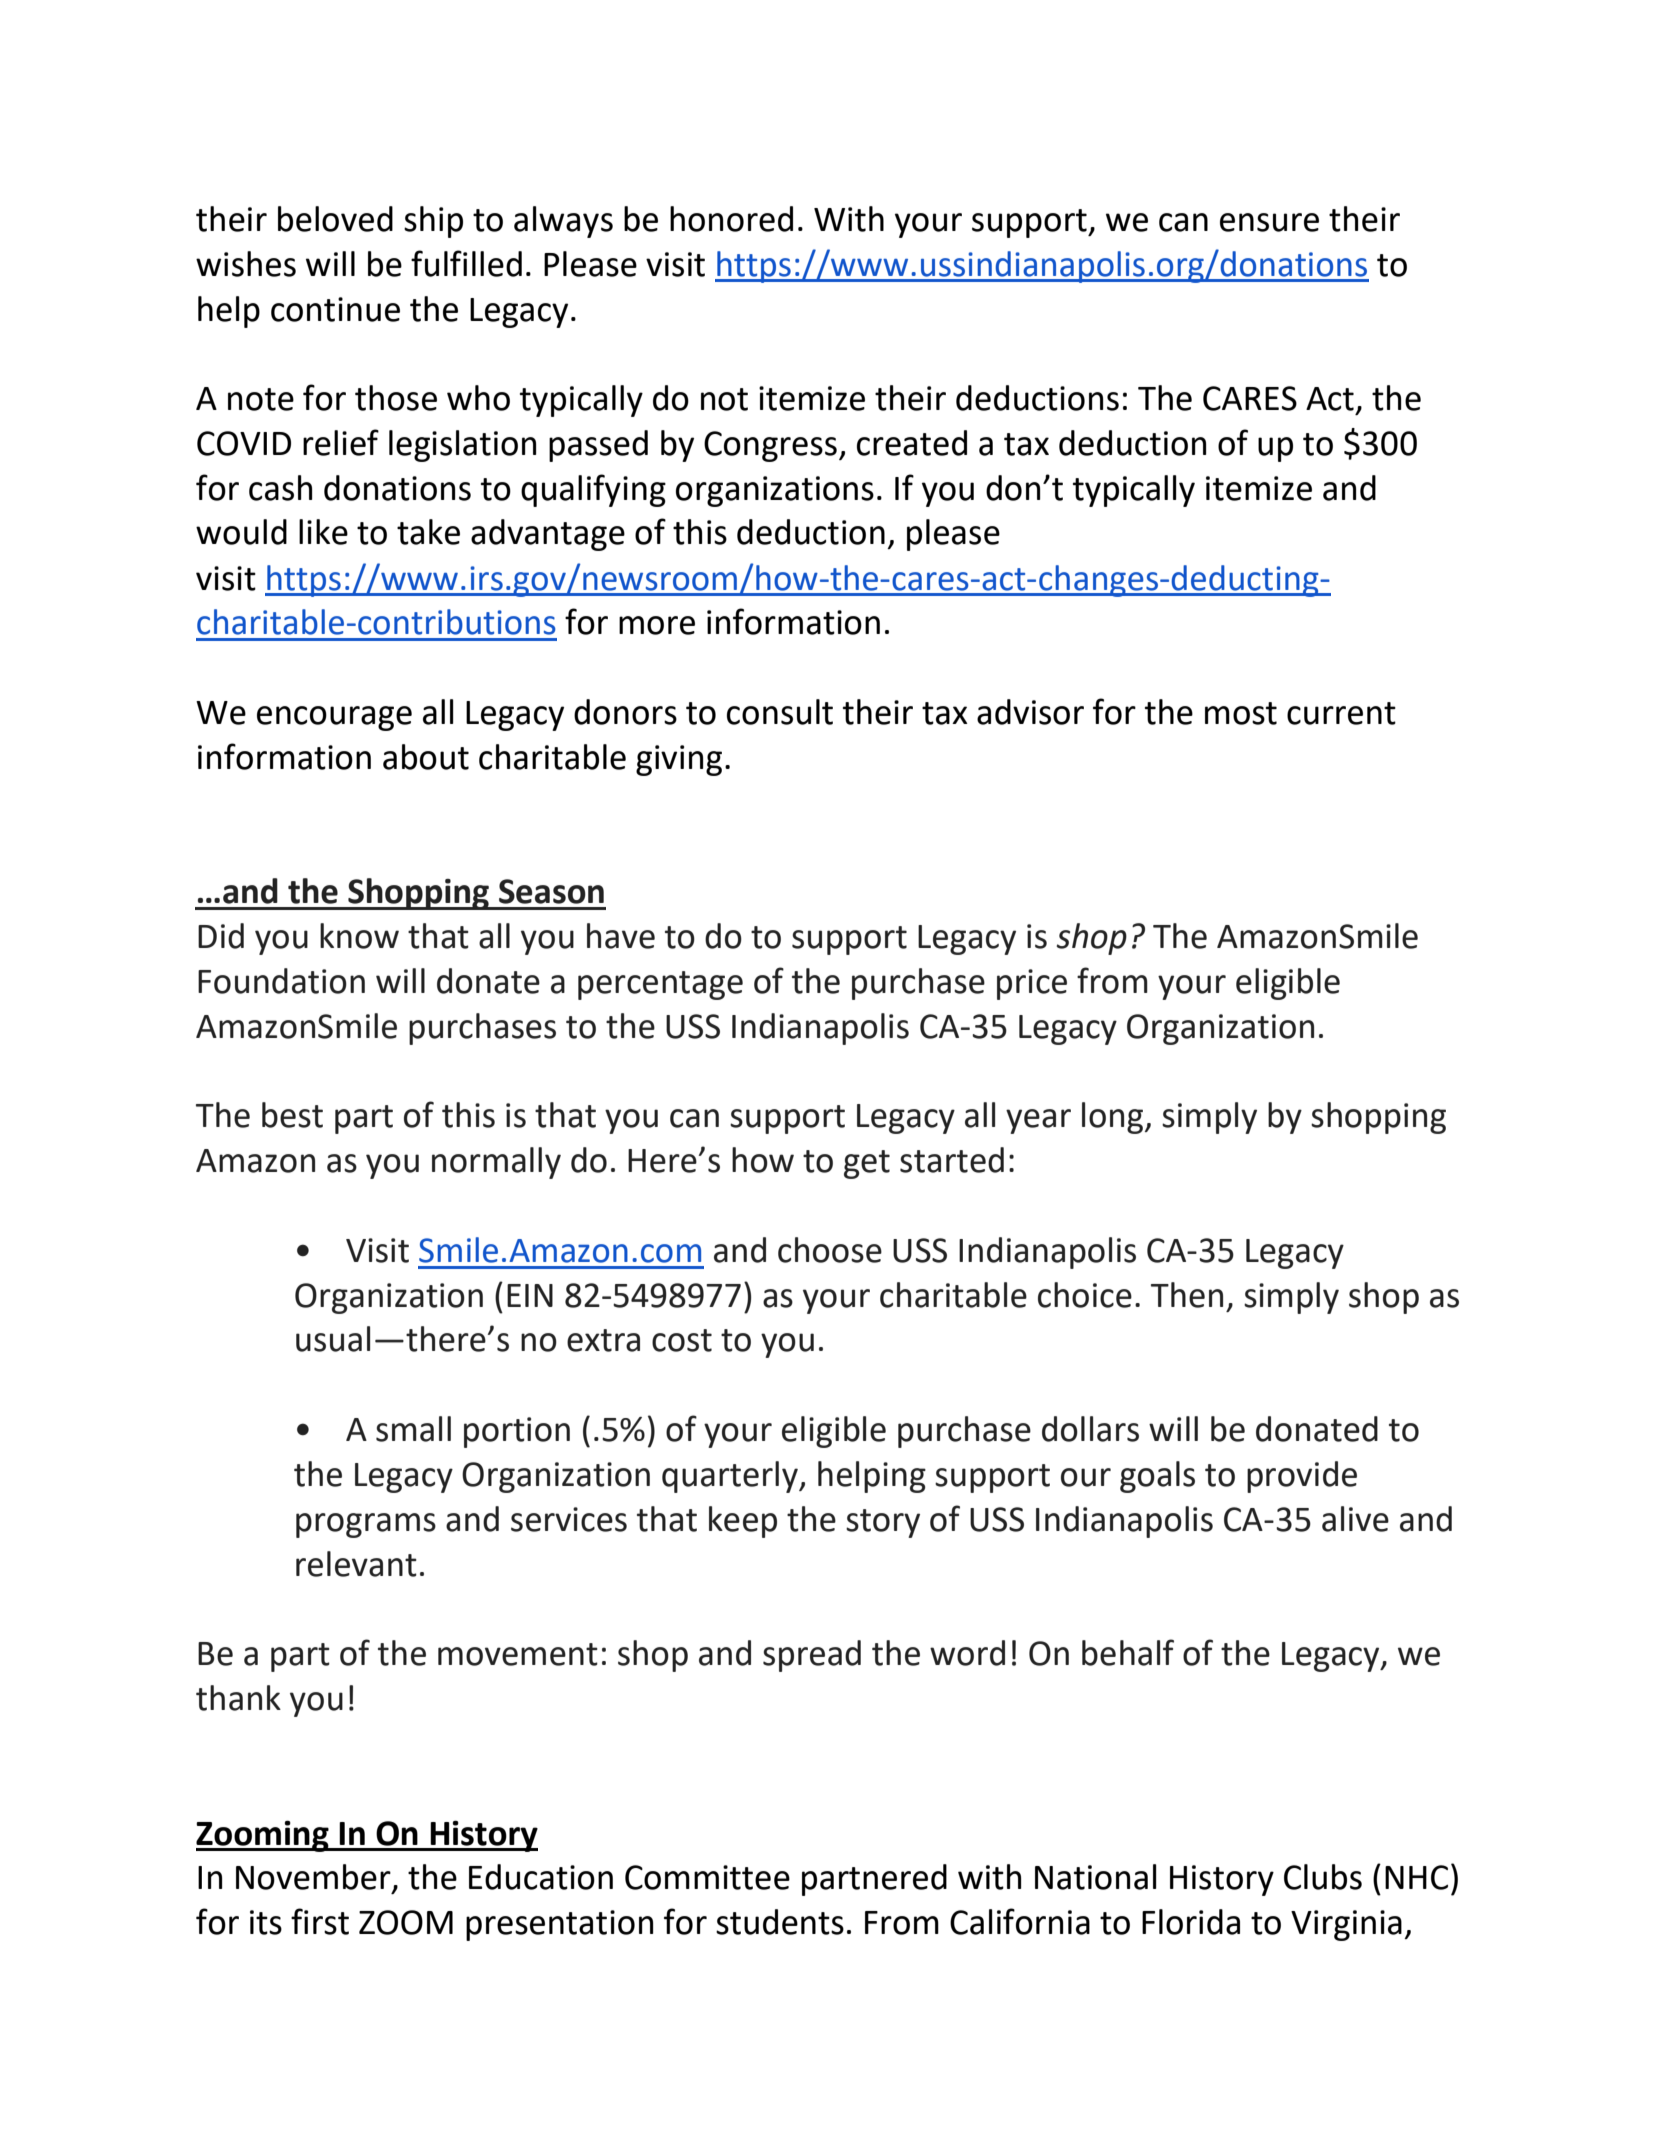 This page has width=1665, height=2154. Describe the element at coordinates (314, 1878) in the page. I see `November` at that location.
